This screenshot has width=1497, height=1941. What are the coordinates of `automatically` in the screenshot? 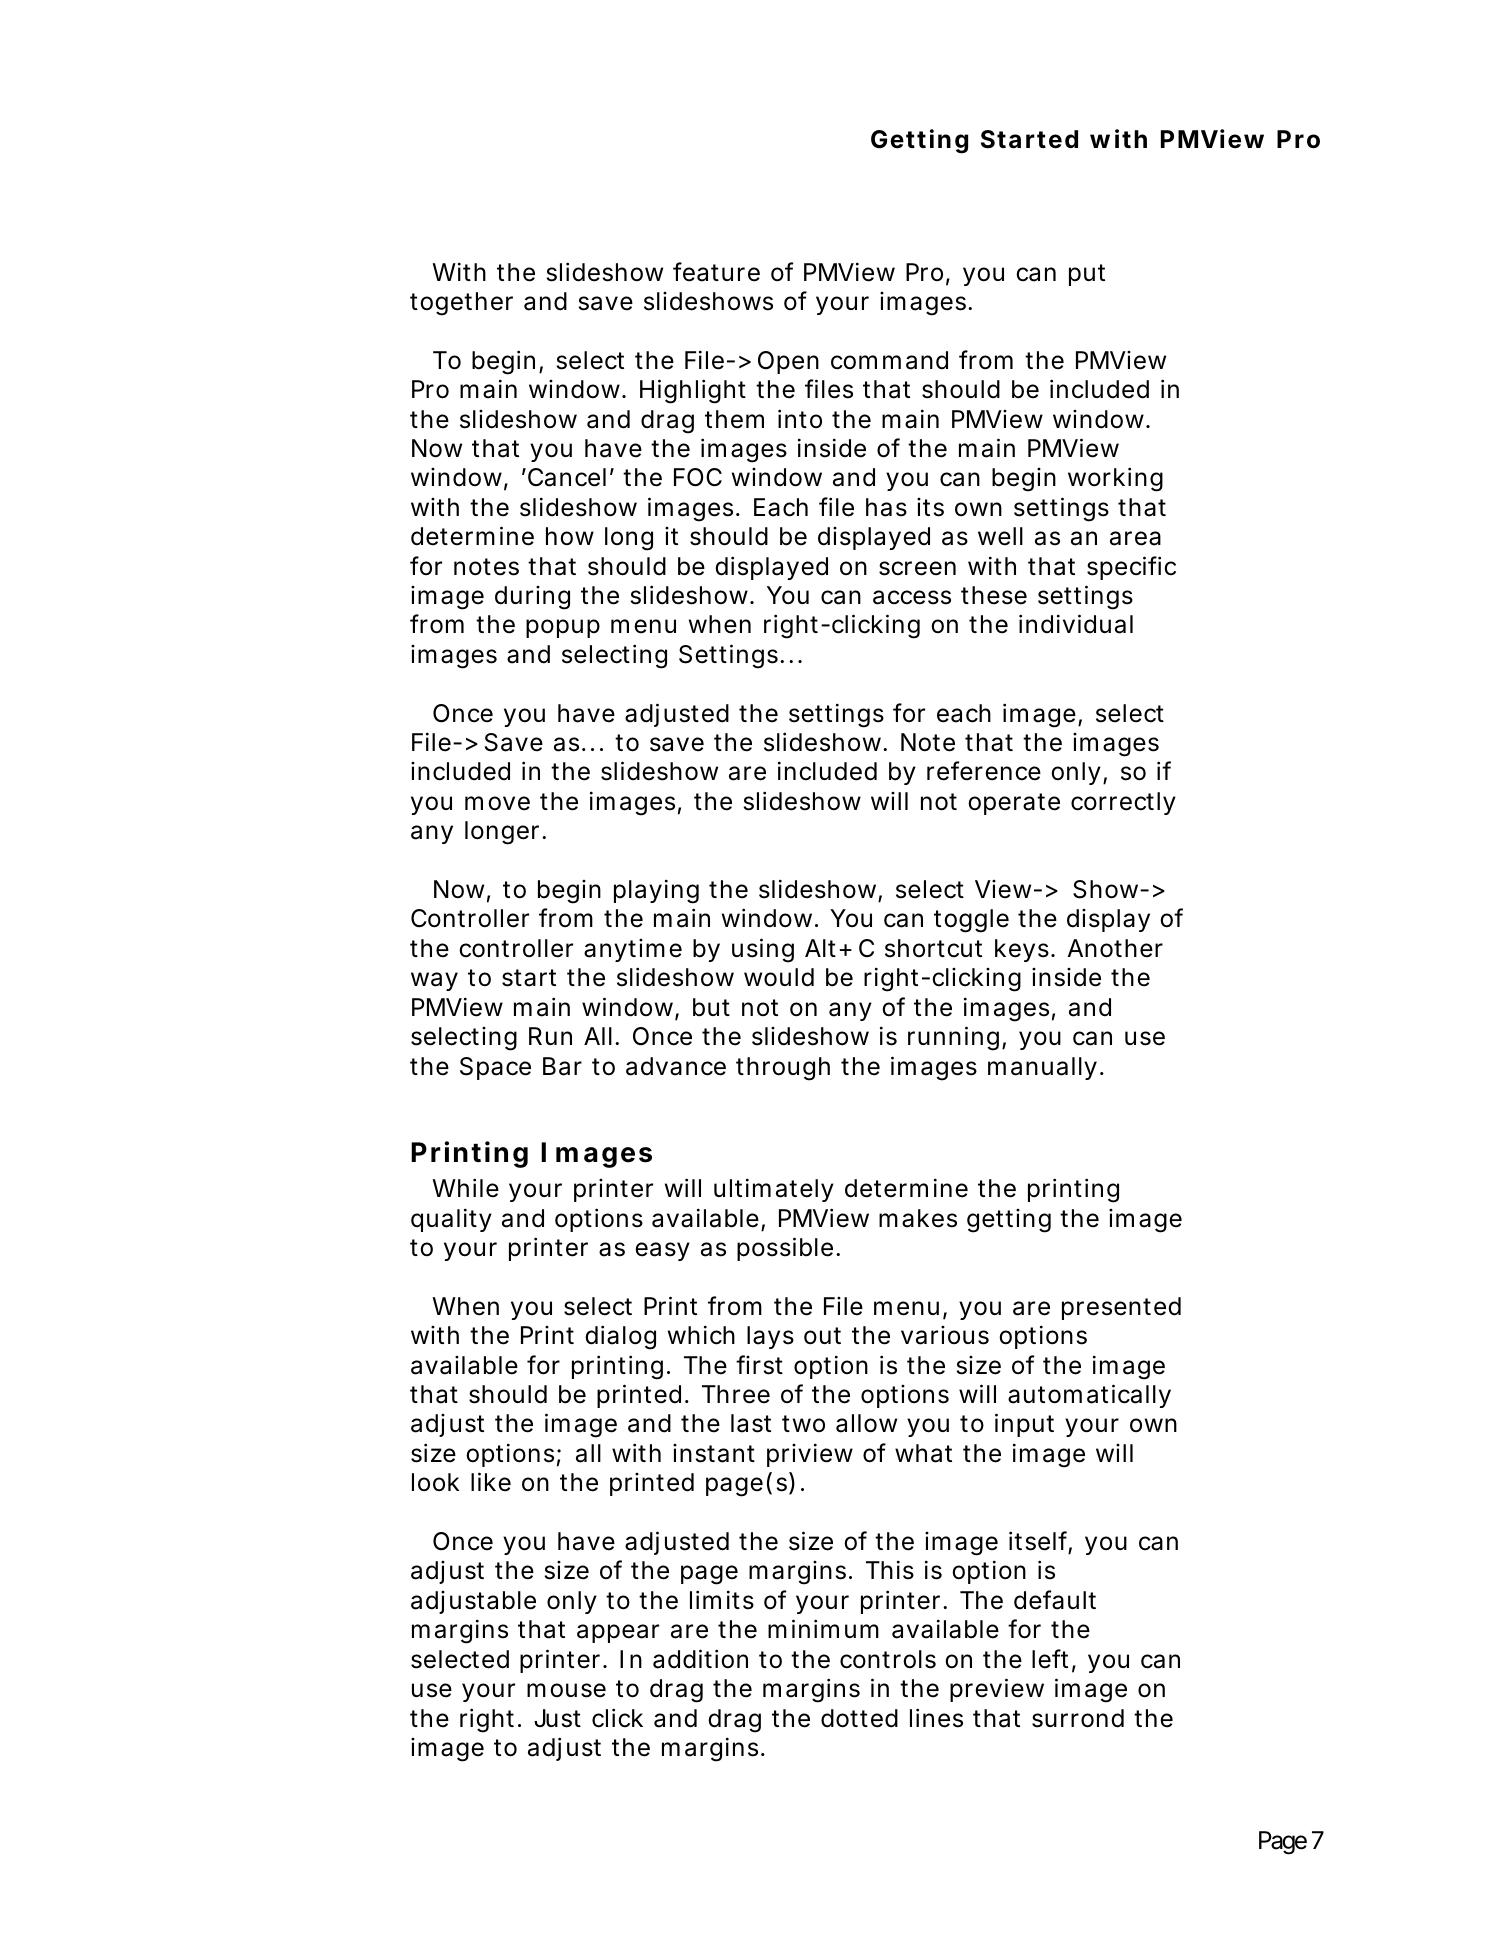 It's located at (1089, 1396).
